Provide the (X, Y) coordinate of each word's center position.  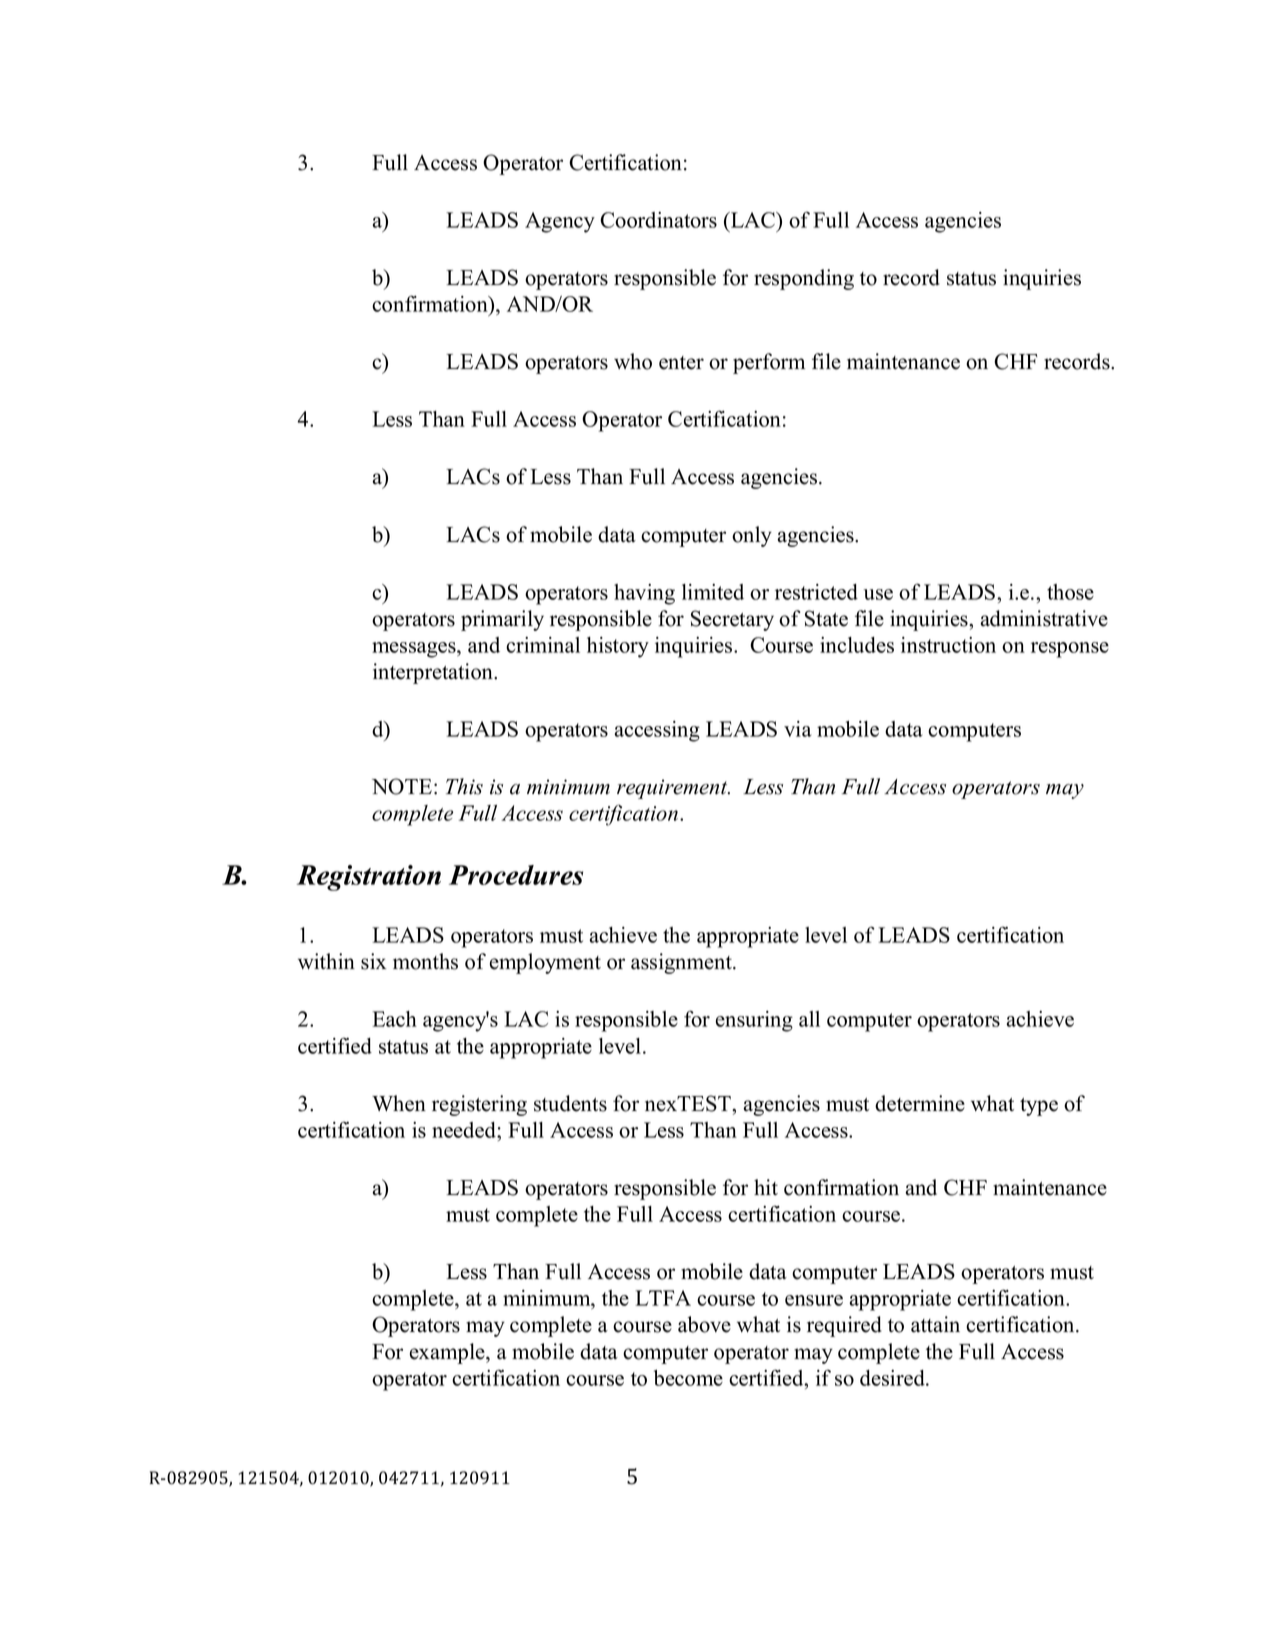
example (448, 1353)
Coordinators (658, 220)
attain (935, 1324)
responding (804, 279)
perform (769, 363)
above (704, 1324)
